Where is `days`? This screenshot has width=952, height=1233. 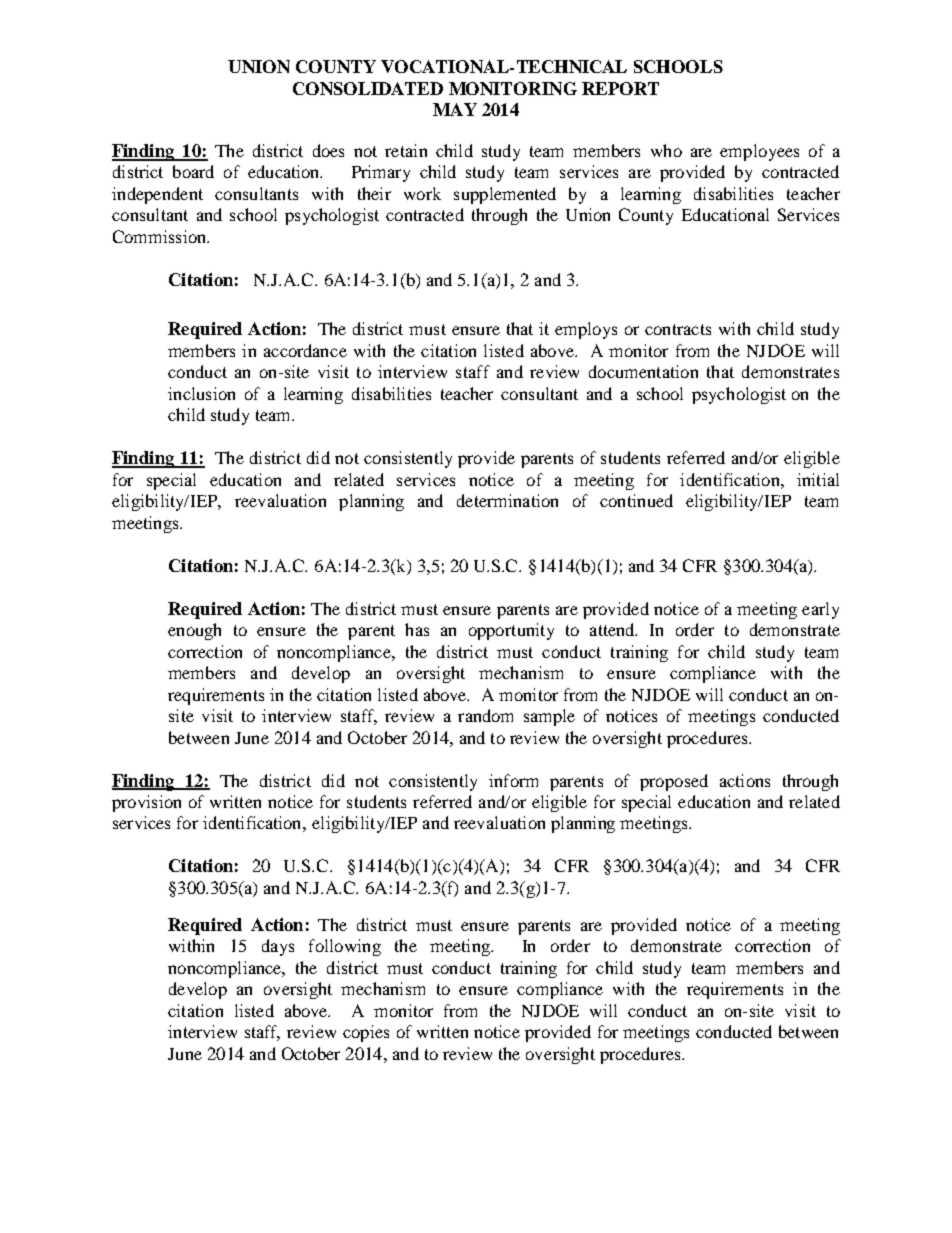 days is located at coordinates (278, 947).
